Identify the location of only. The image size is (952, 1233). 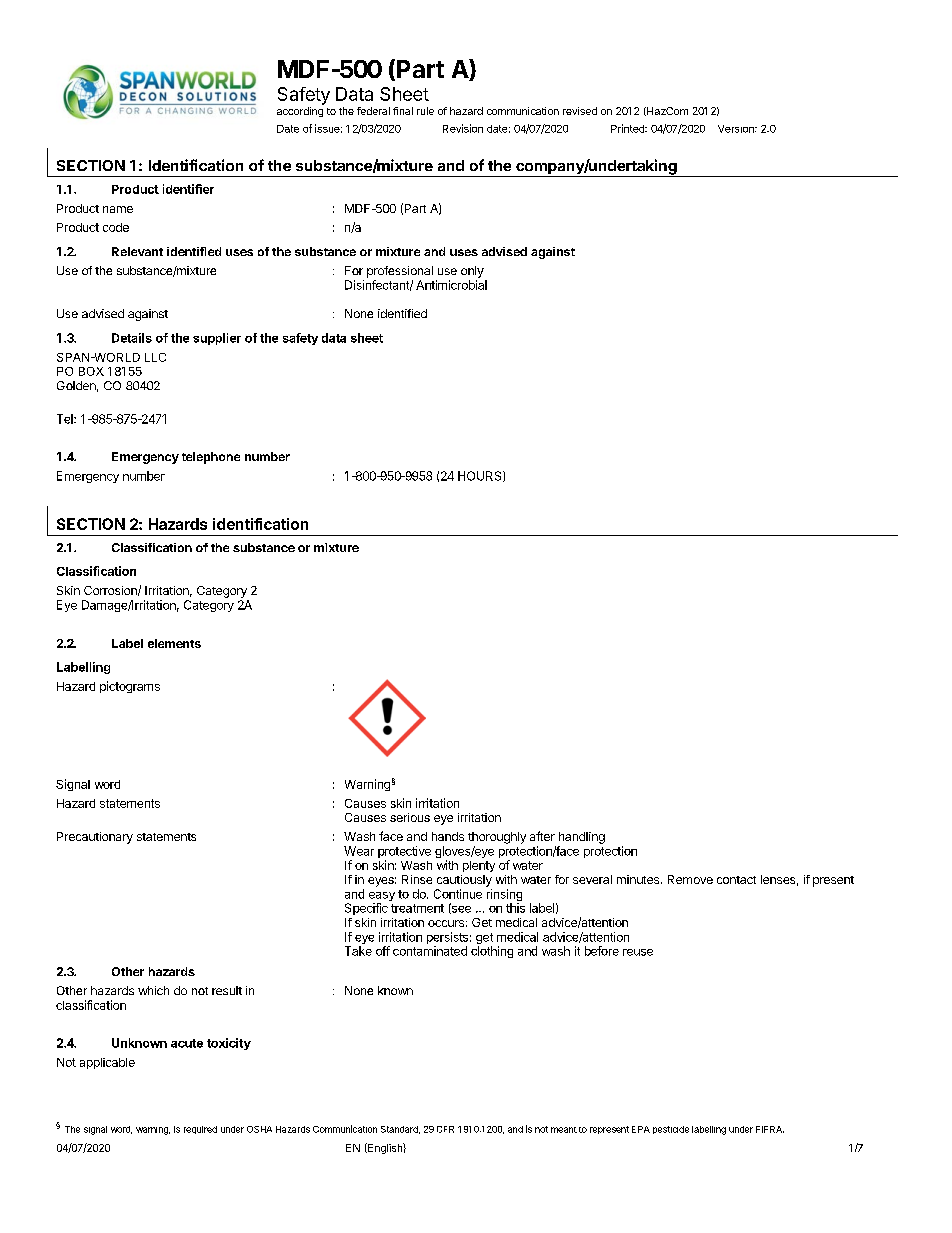
(472, 272).
